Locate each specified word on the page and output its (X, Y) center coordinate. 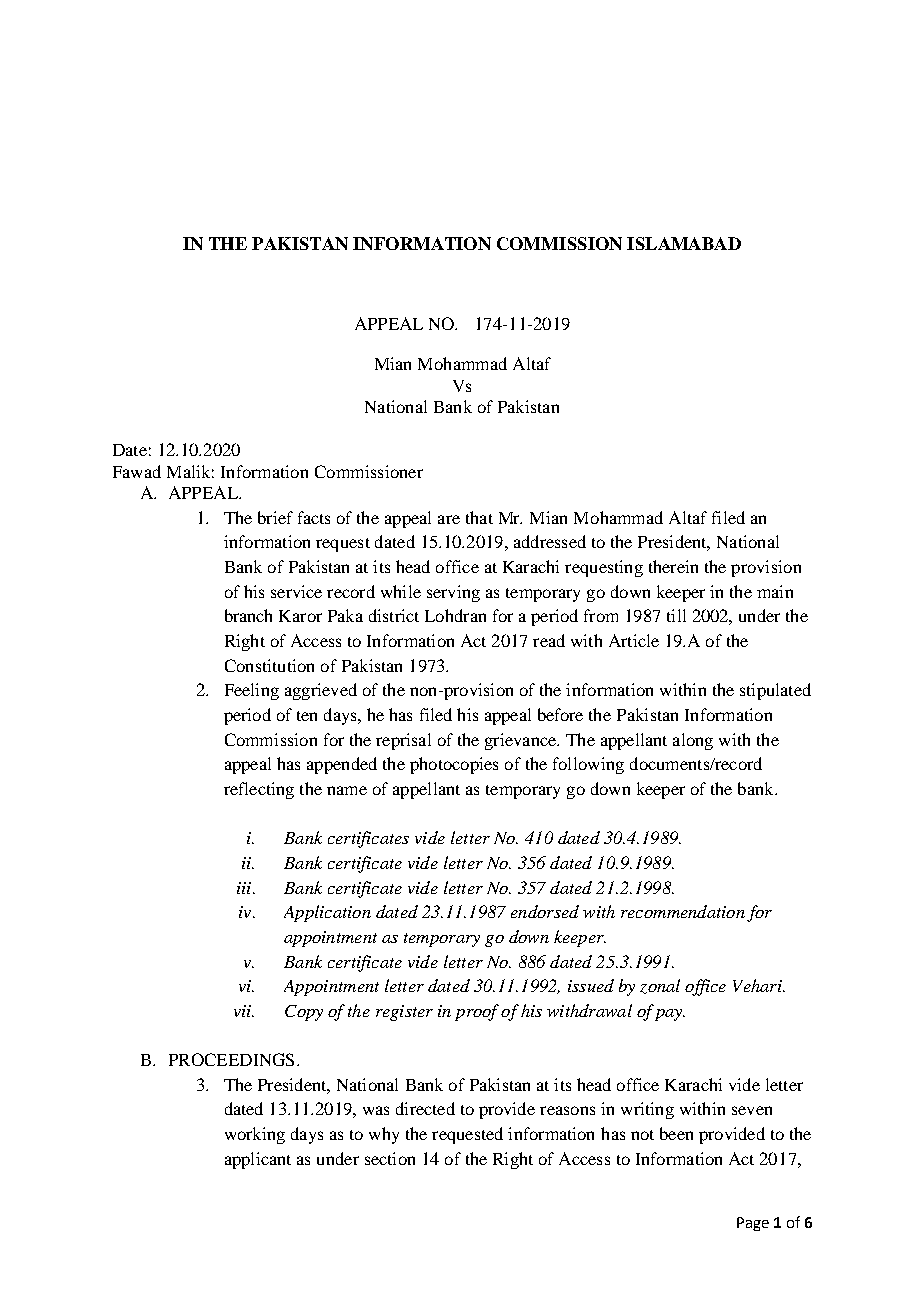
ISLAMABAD (684, 243)
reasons (567, 1110)
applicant (258, 1160)
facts (314, 517)
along (693, 741)
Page (753, 1224)
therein (673, 566)
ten (307, 716)
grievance (522, 741)
